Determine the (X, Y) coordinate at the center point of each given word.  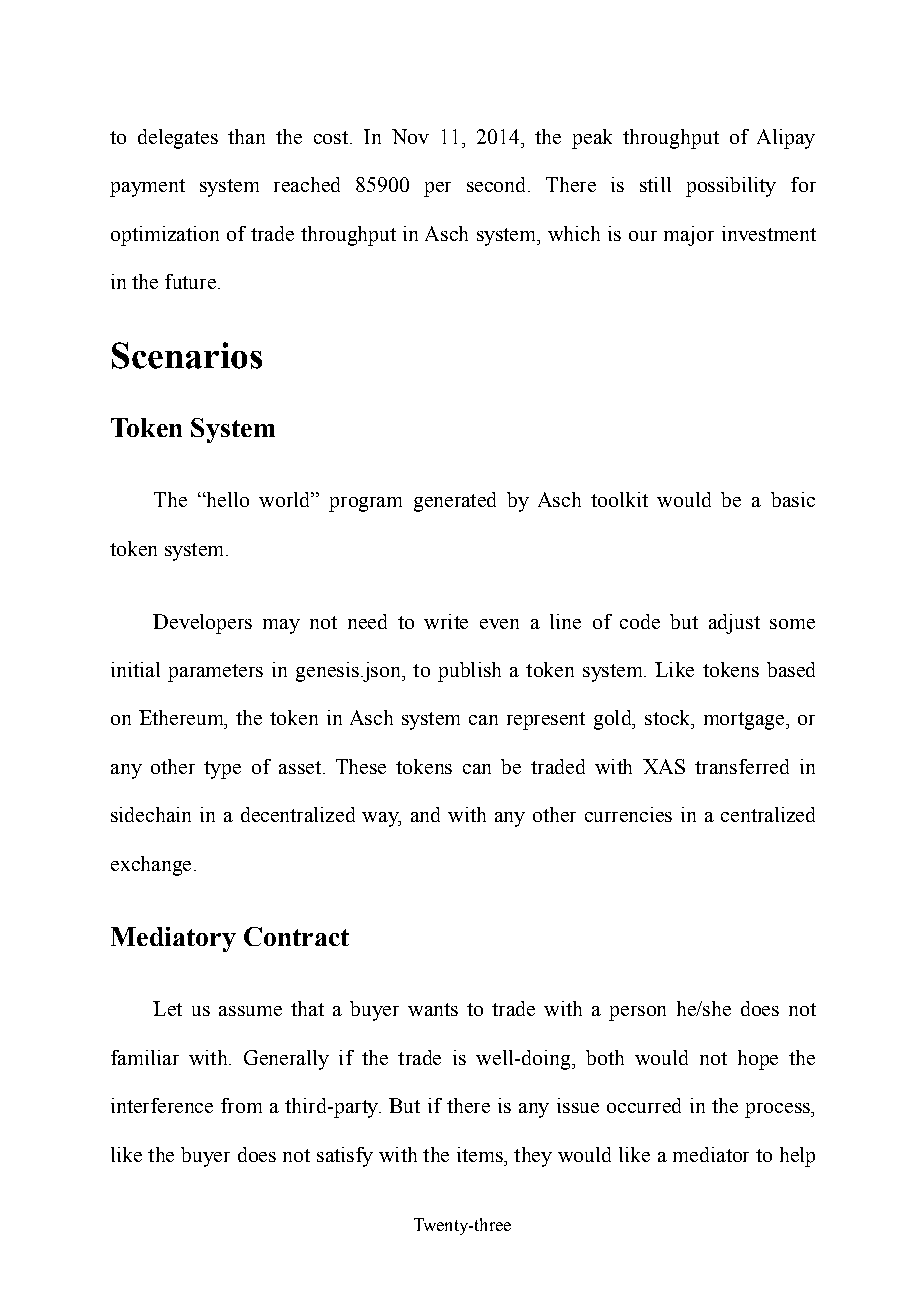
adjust (734, 624)
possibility (731, 187)
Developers (202, 624)
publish (469, 672)
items (481, 1154)
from (241, 1105)
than (246, 136)
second (498, 184)
